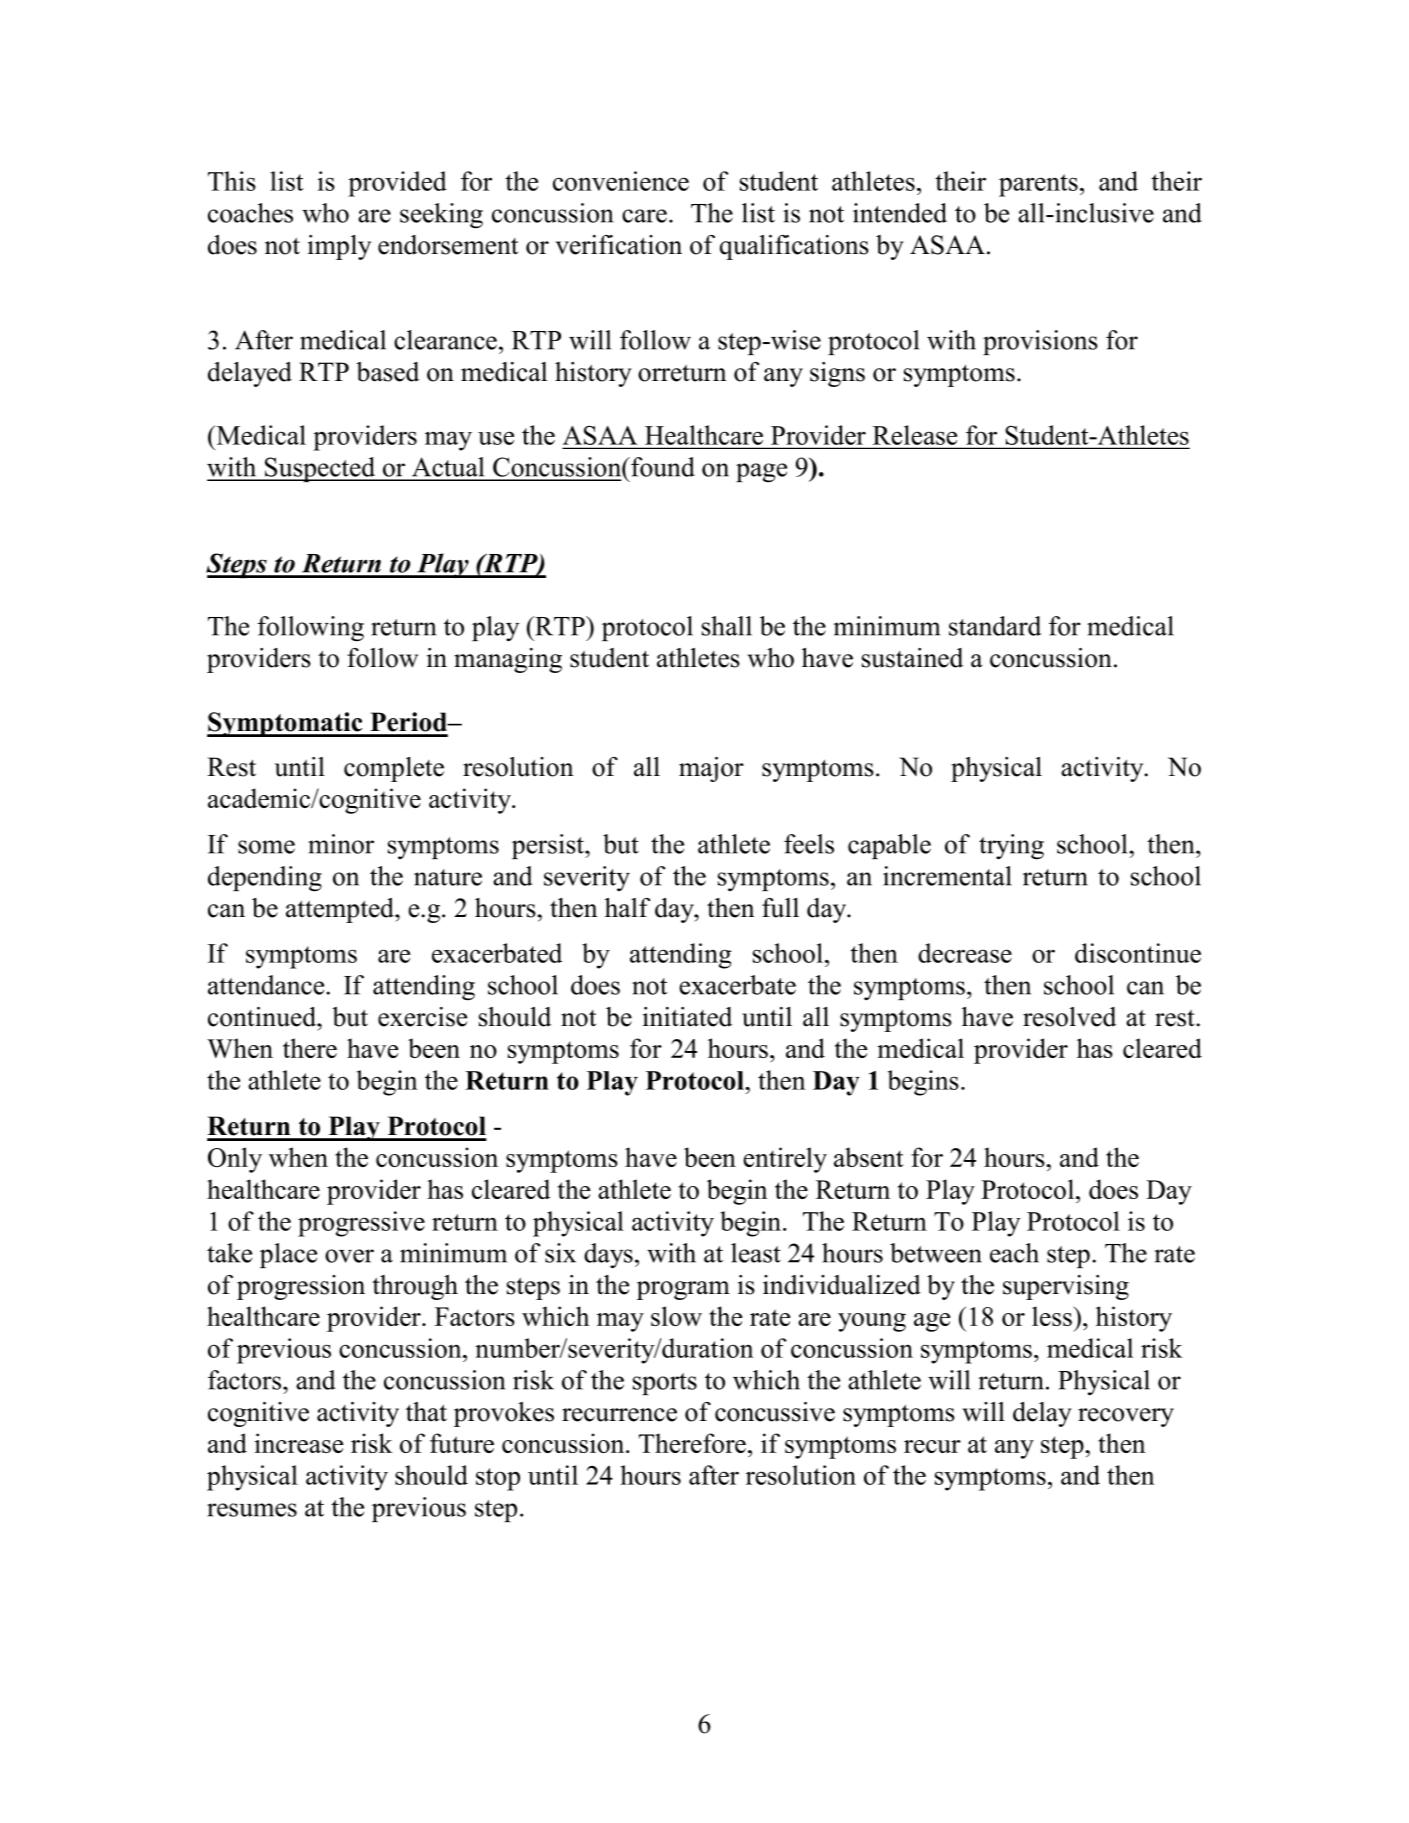 Image resolution: width=1409 pixels, height=1823 pixels. What do you see at coordinates (320, 469) in the image?
I see `Suspected` at bounding box center [320, 469].
